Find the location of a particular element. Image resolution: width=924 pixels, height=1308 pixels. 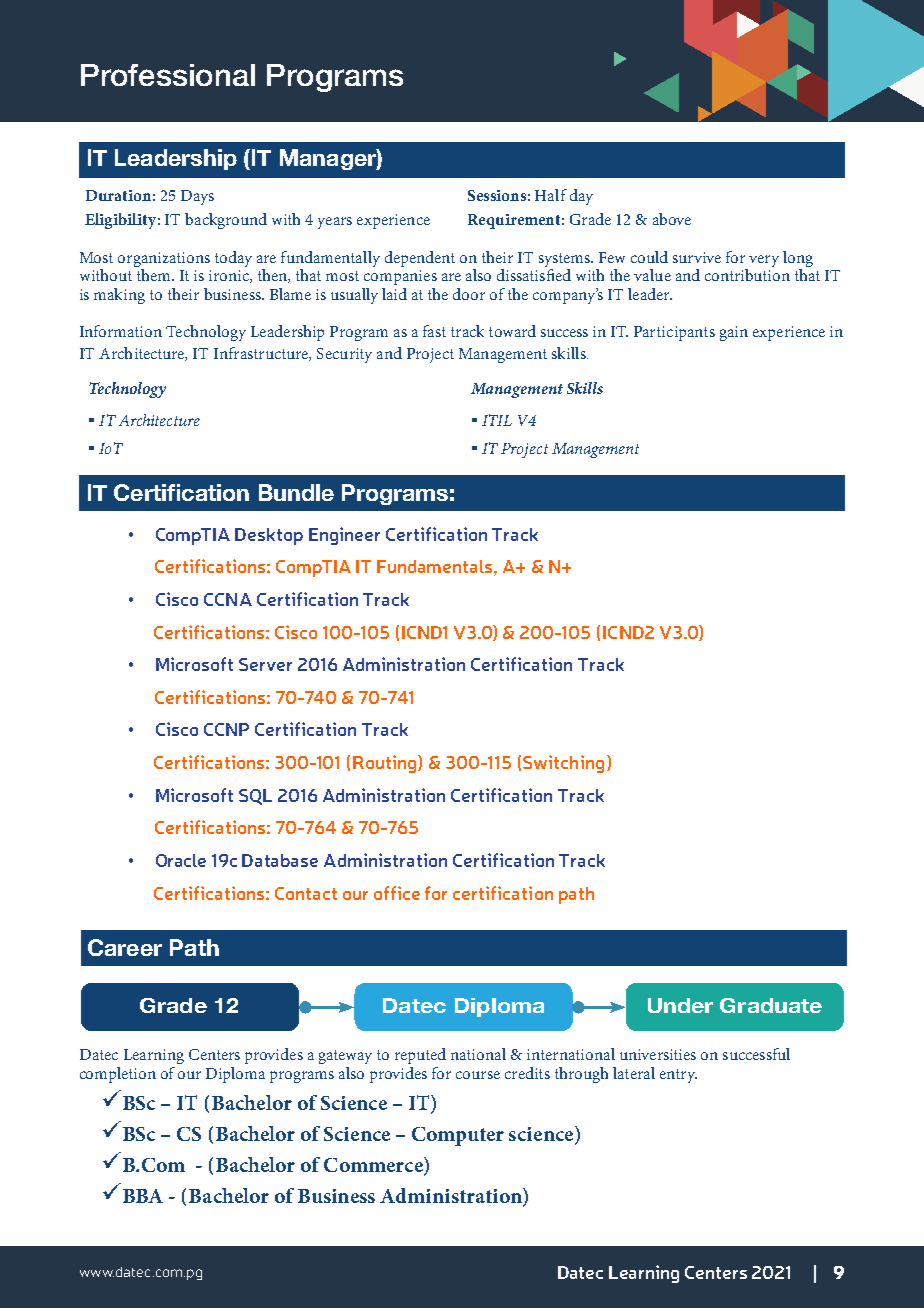

CCNA is located at coordinates (228, 599).
